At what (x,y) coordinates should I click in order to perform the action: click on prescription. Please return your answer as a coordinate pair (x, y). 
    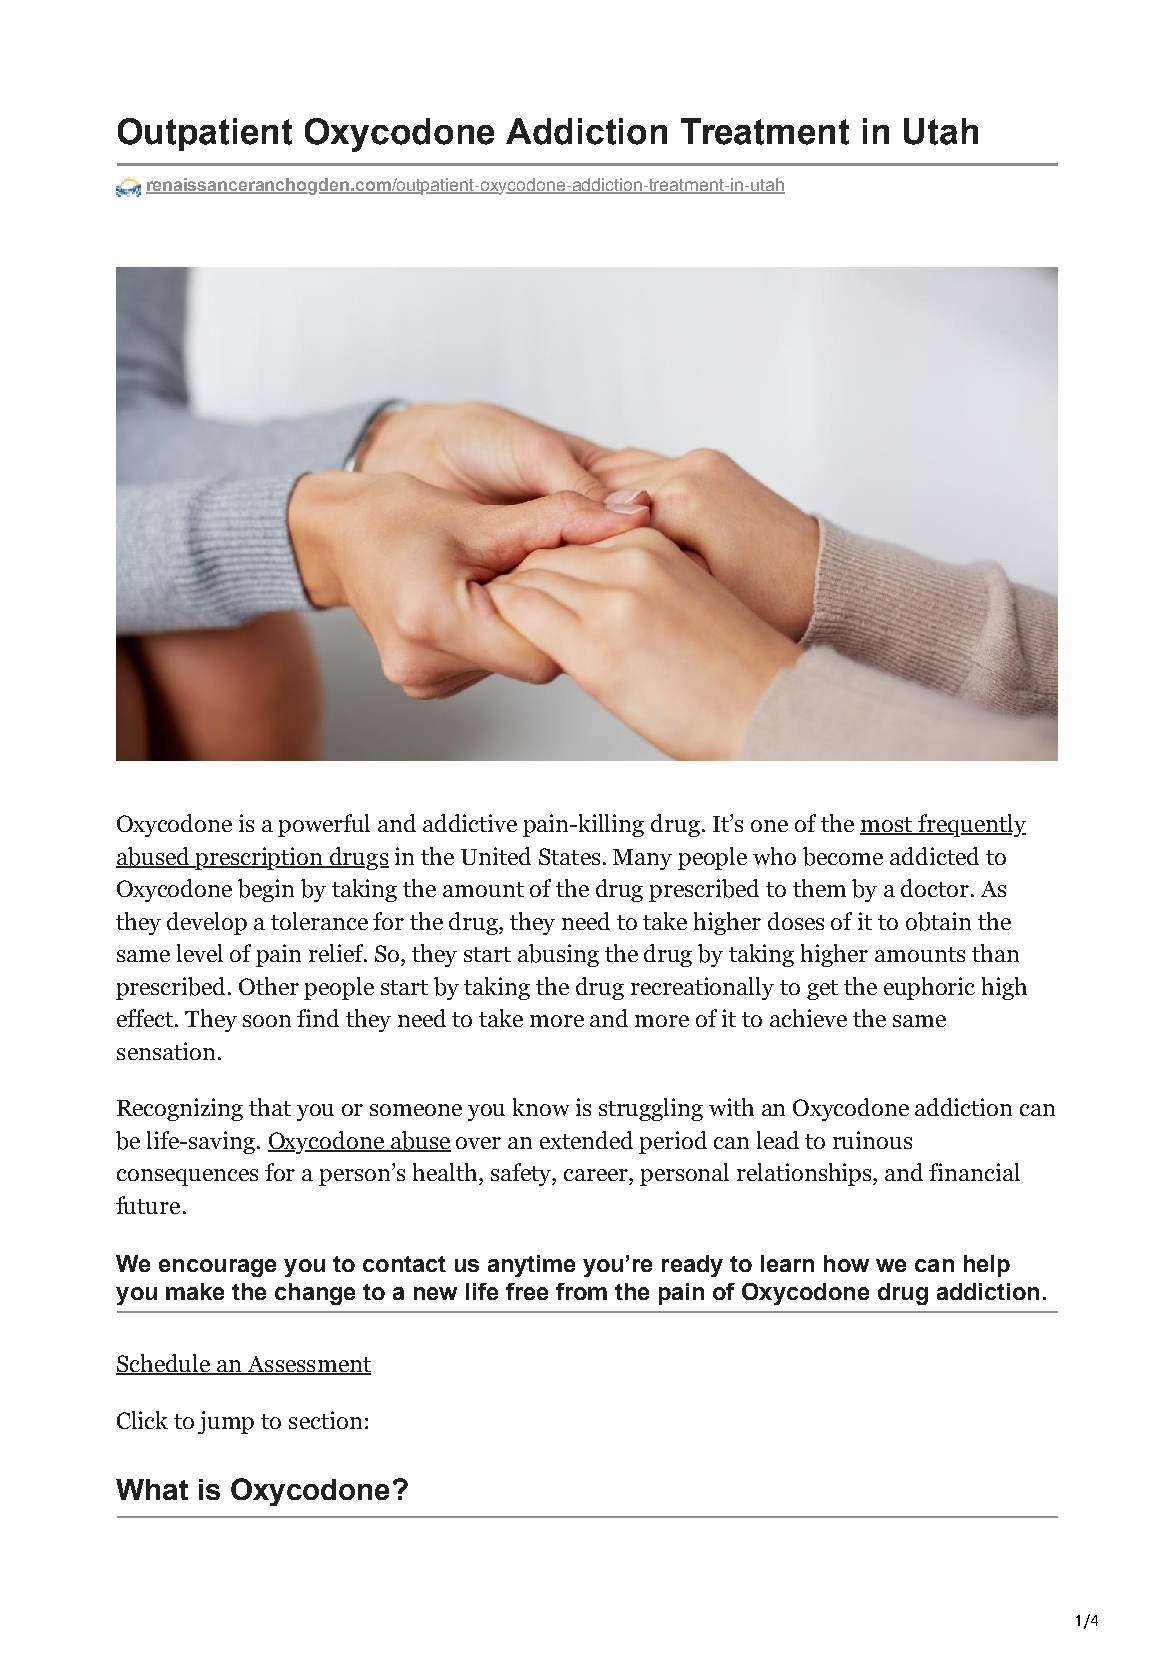
    Looking at the image, I should click on (260, 858).
